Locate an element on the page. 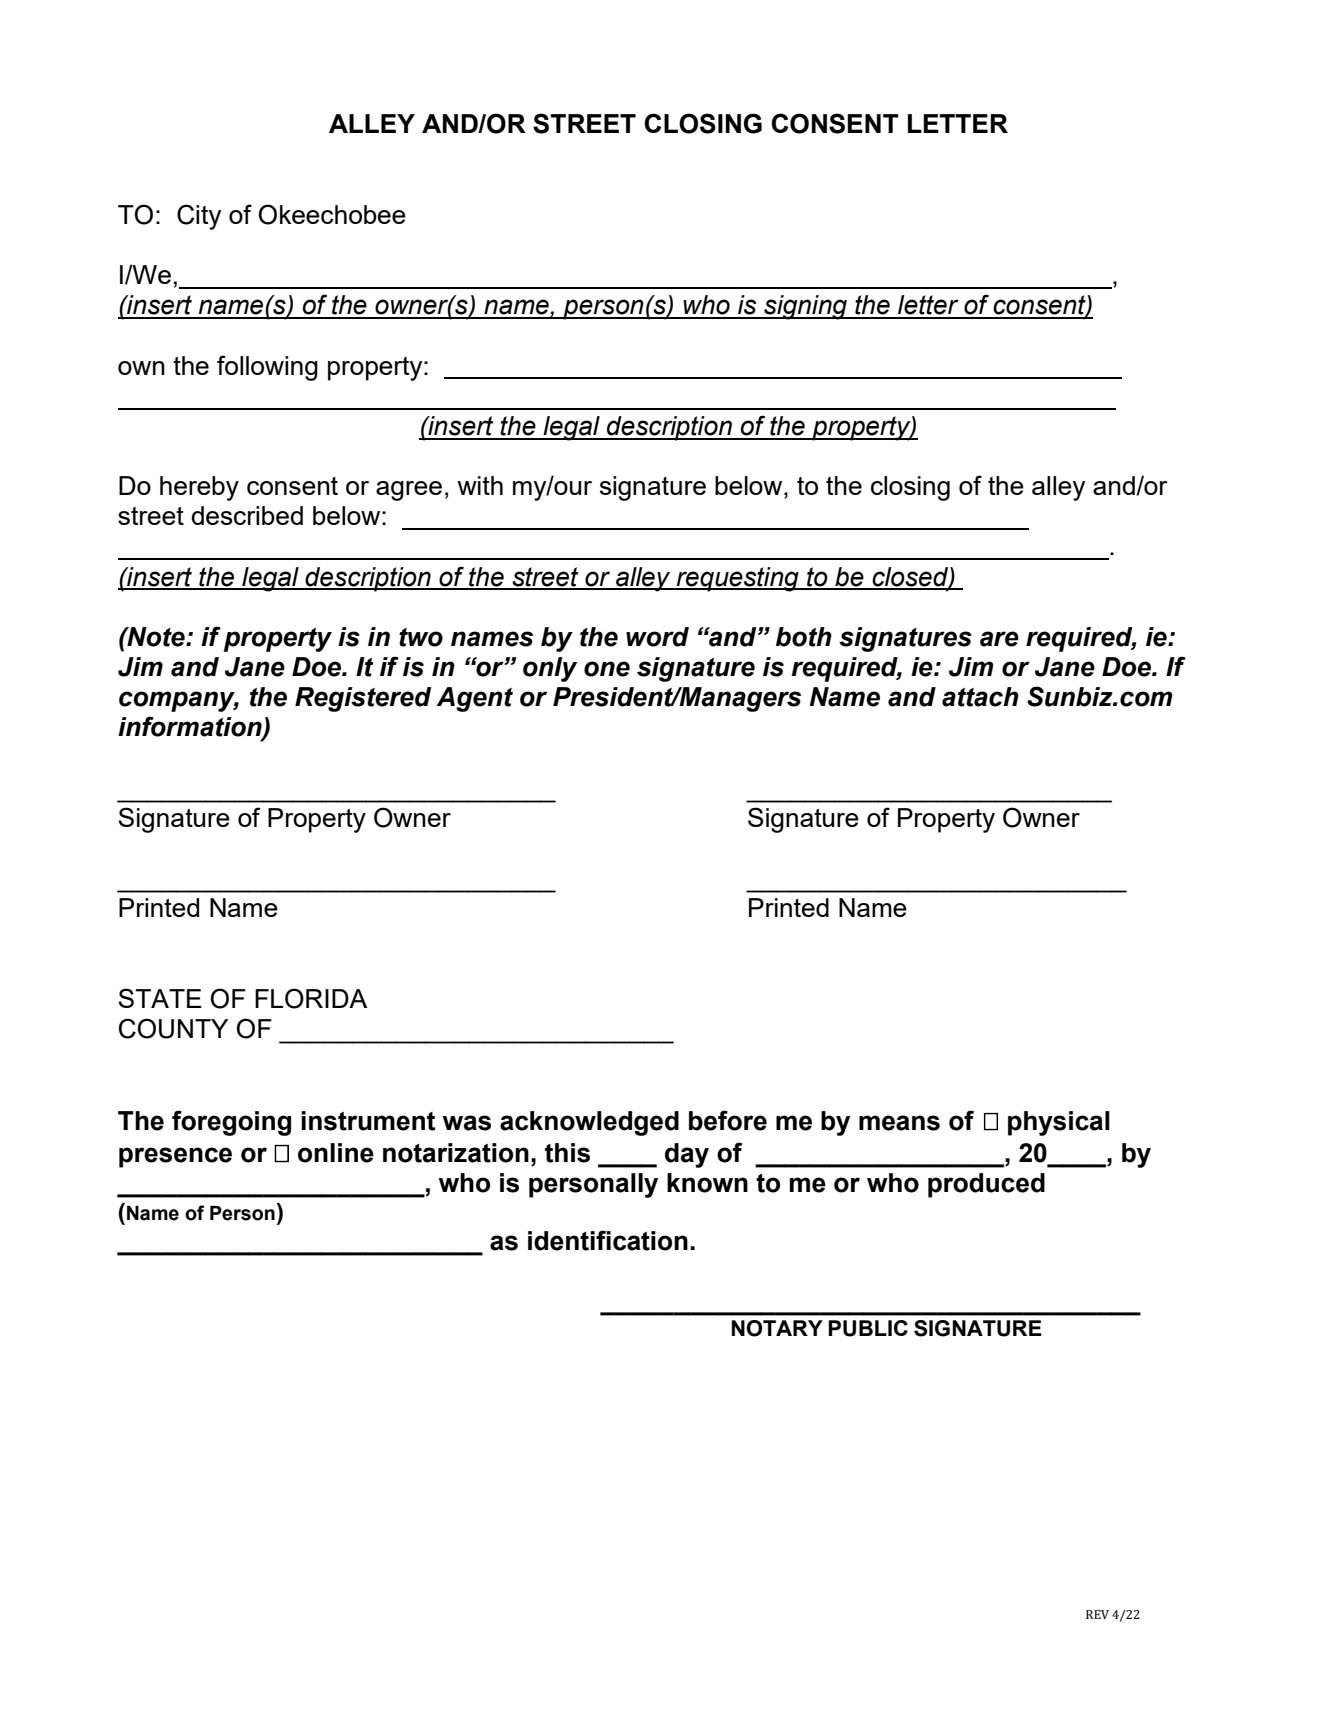  online is located at coordinates (336, 1153).
